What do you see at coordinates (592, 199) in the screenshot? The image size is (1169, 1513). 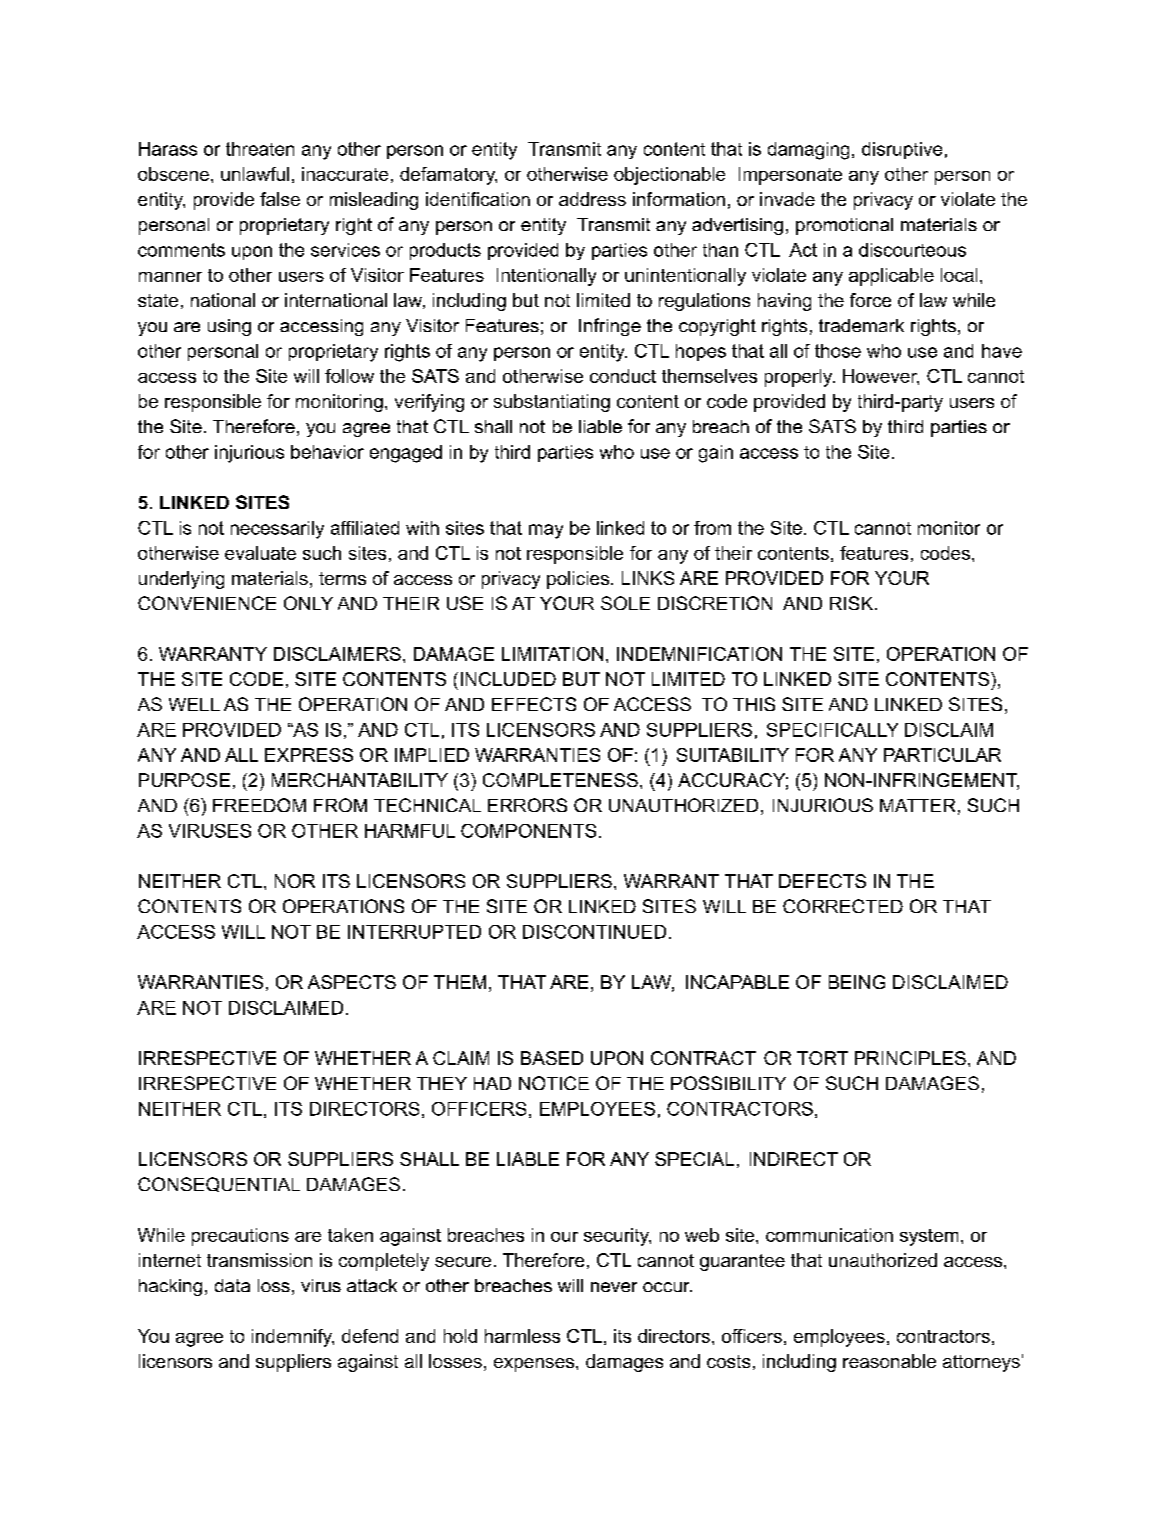 I see `address` at bounding box center [592, 199].
